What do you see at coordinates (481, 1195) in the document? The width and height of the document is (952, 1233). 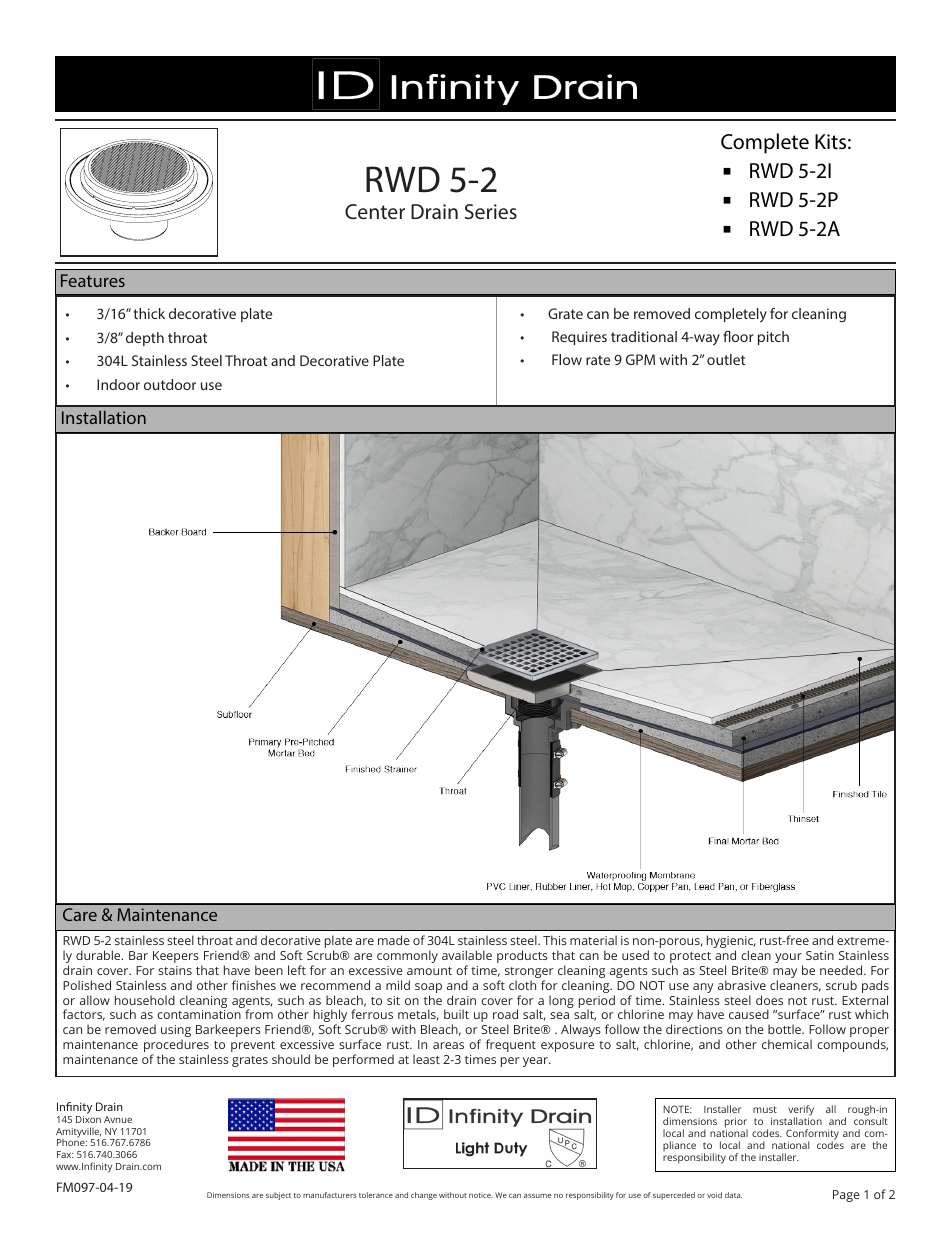 I see `notice` at bounding box center [481, 1195].
